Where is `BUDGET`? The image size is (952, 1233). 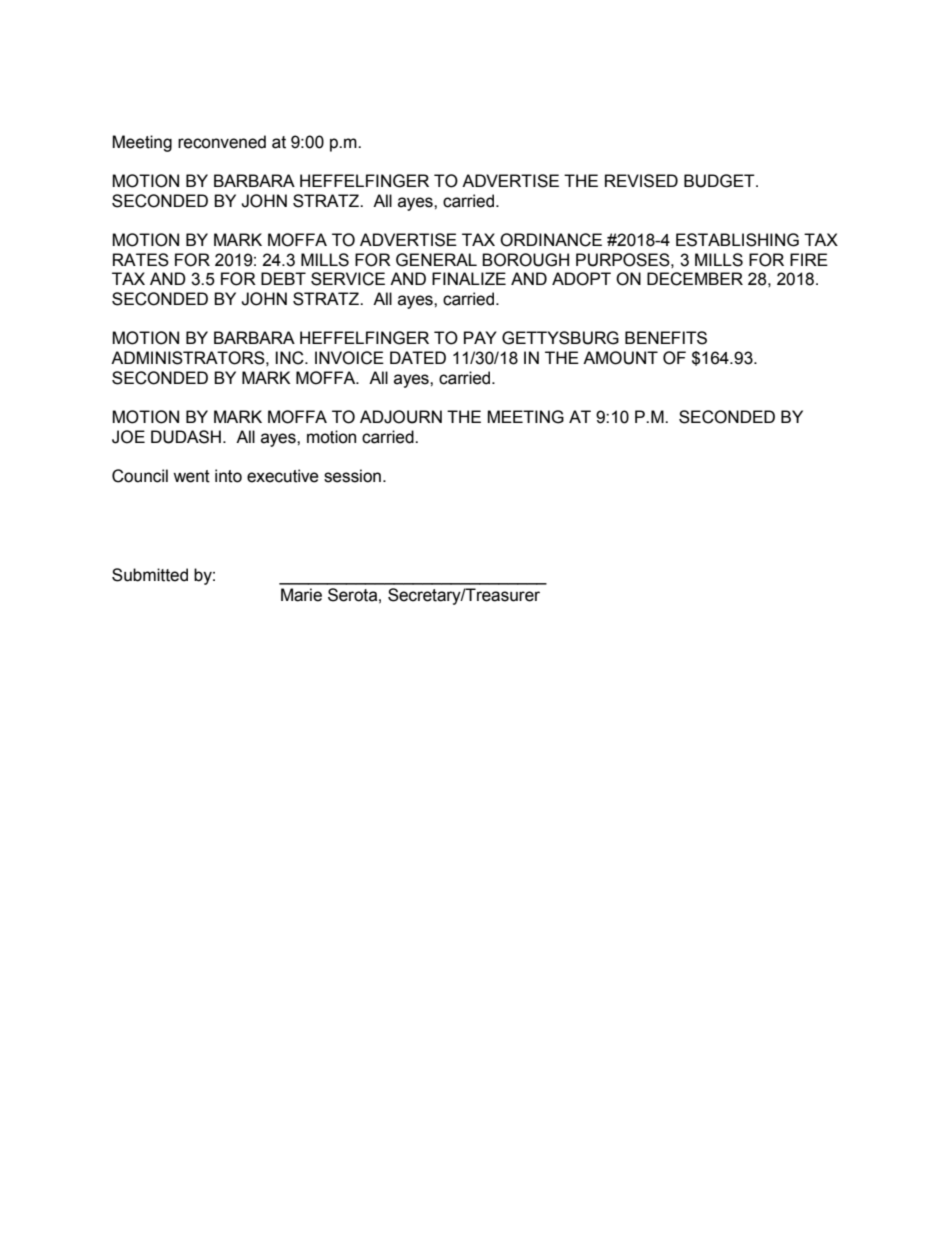 BUDGET is located at coordinates (720, 181).
